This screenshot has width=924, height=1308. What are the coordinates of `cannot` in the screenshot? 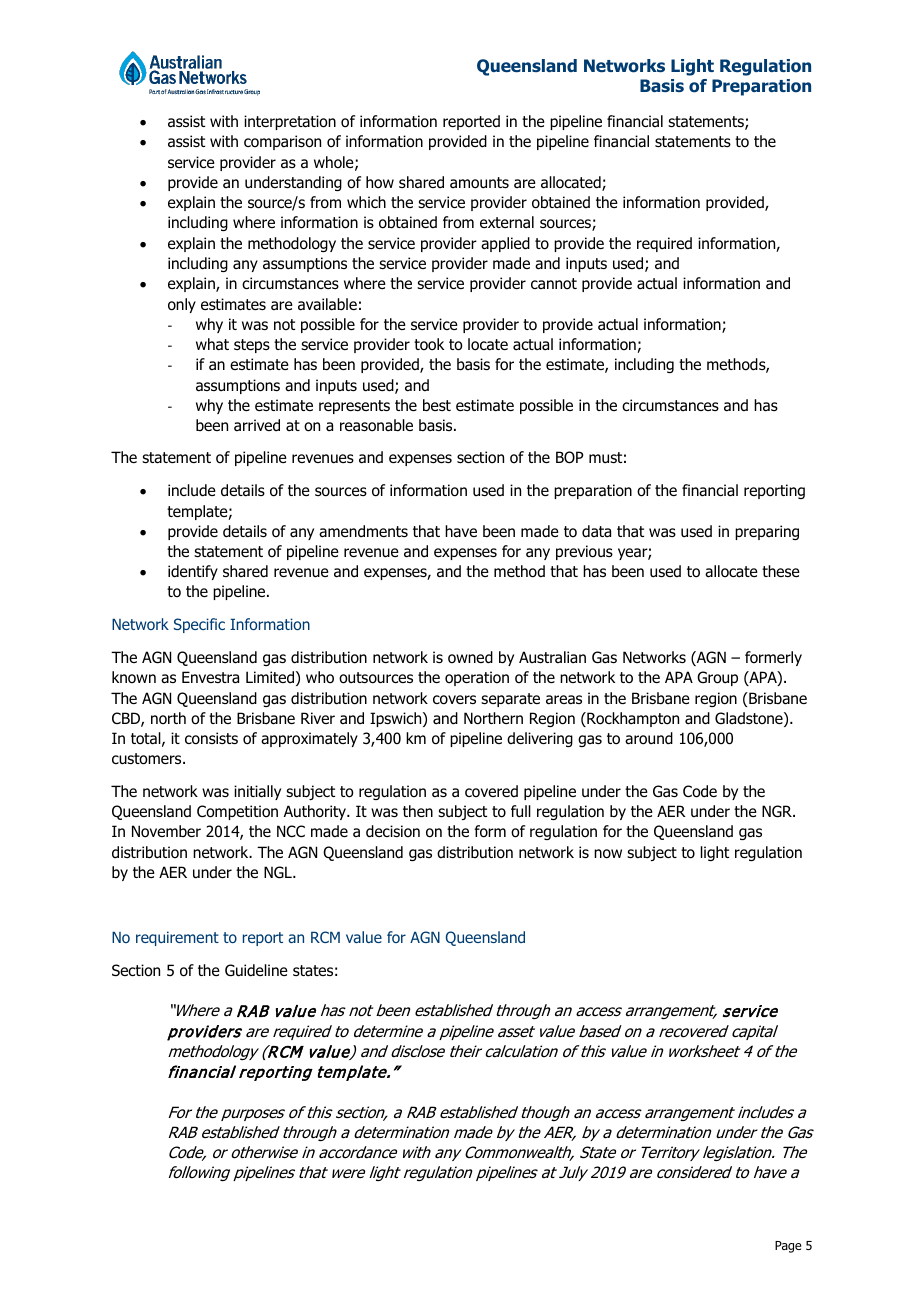 It's located at (554, 284).
